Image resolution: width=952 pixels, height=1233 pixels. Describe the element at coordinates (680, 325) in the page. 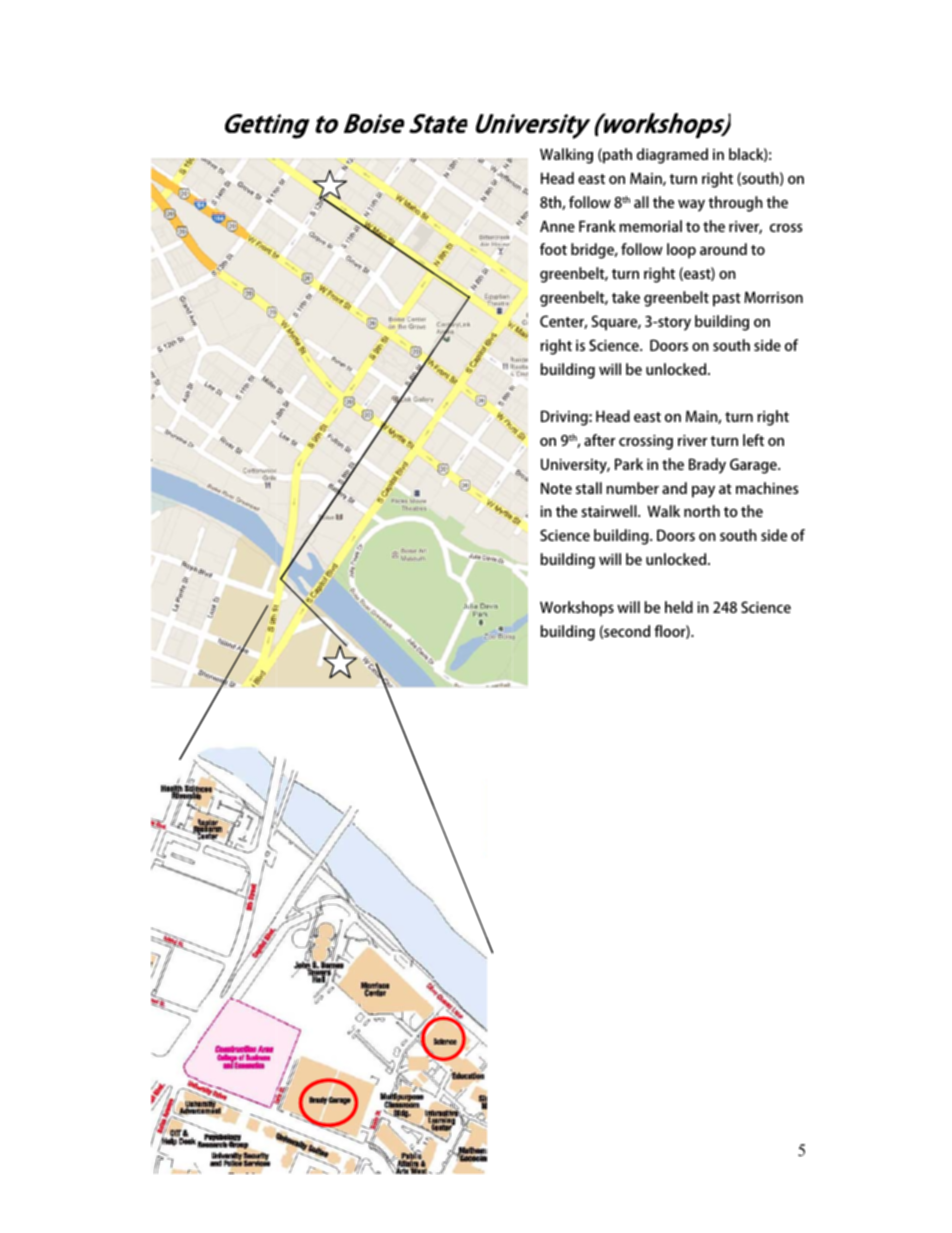

I see `ory` at that location.
